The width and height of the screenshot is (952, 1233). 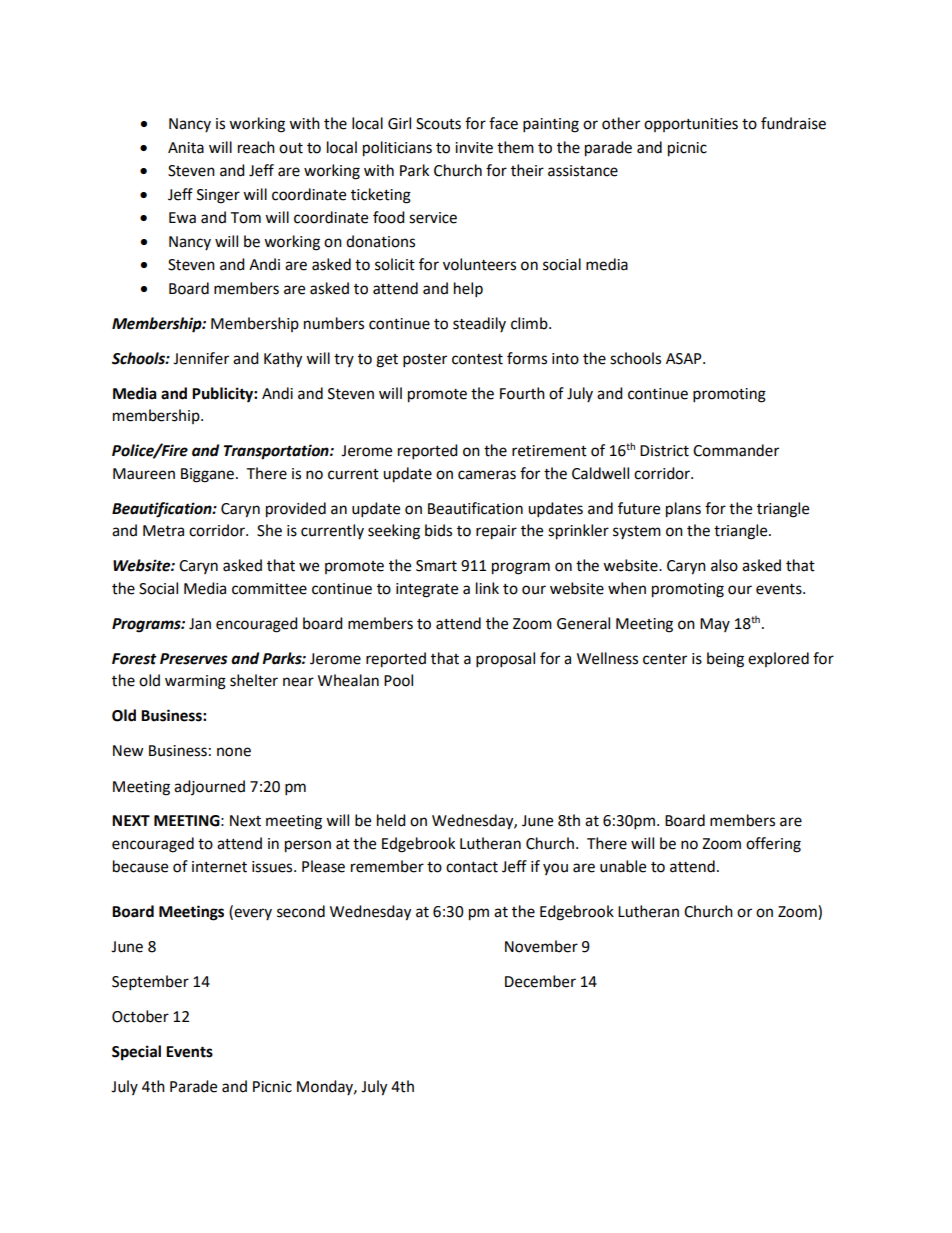 I want to click on opportunities, so click(x=691, y=125).
